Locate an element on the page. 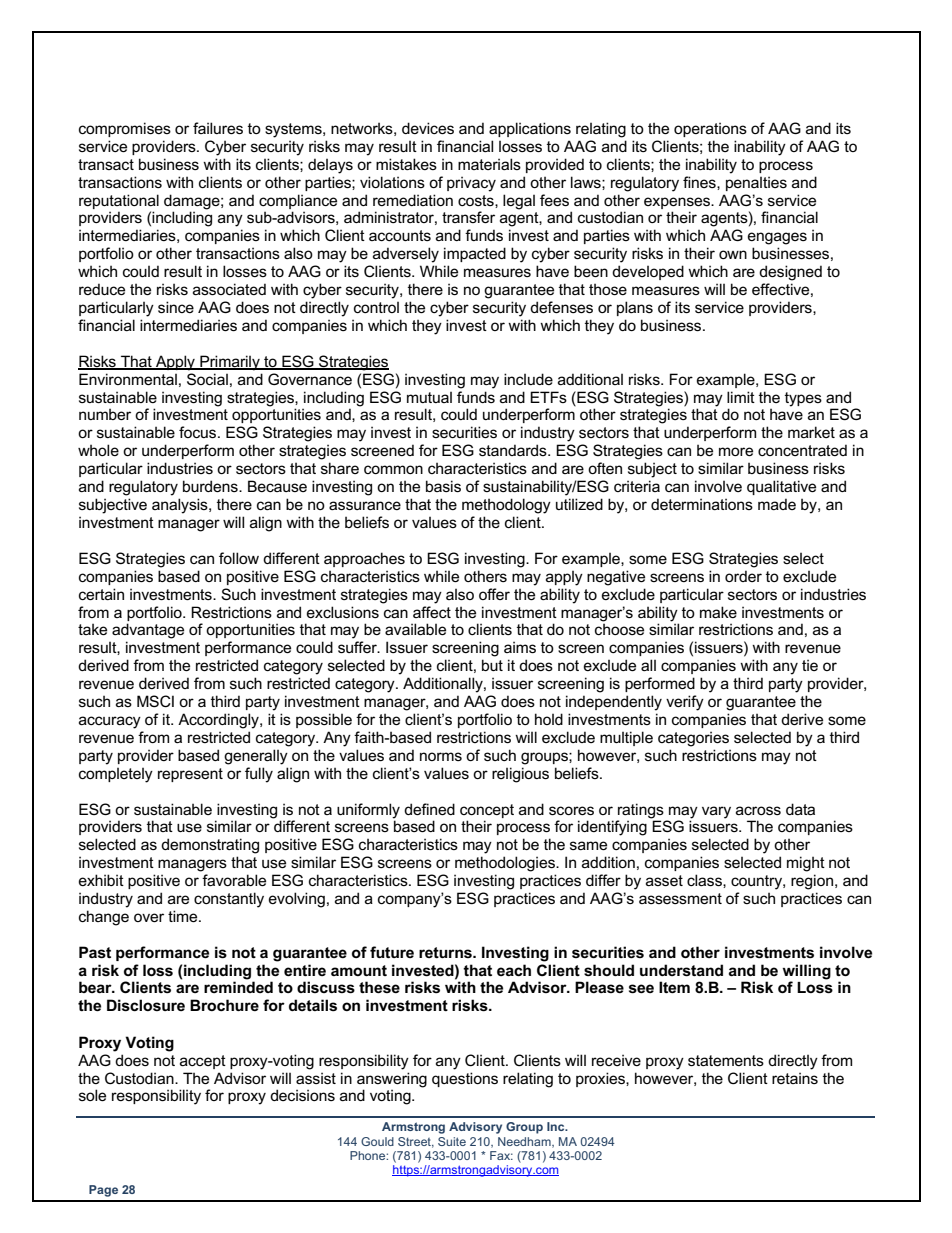 The image size is (952, 1233). failures is located at coordinates (218, 128).
